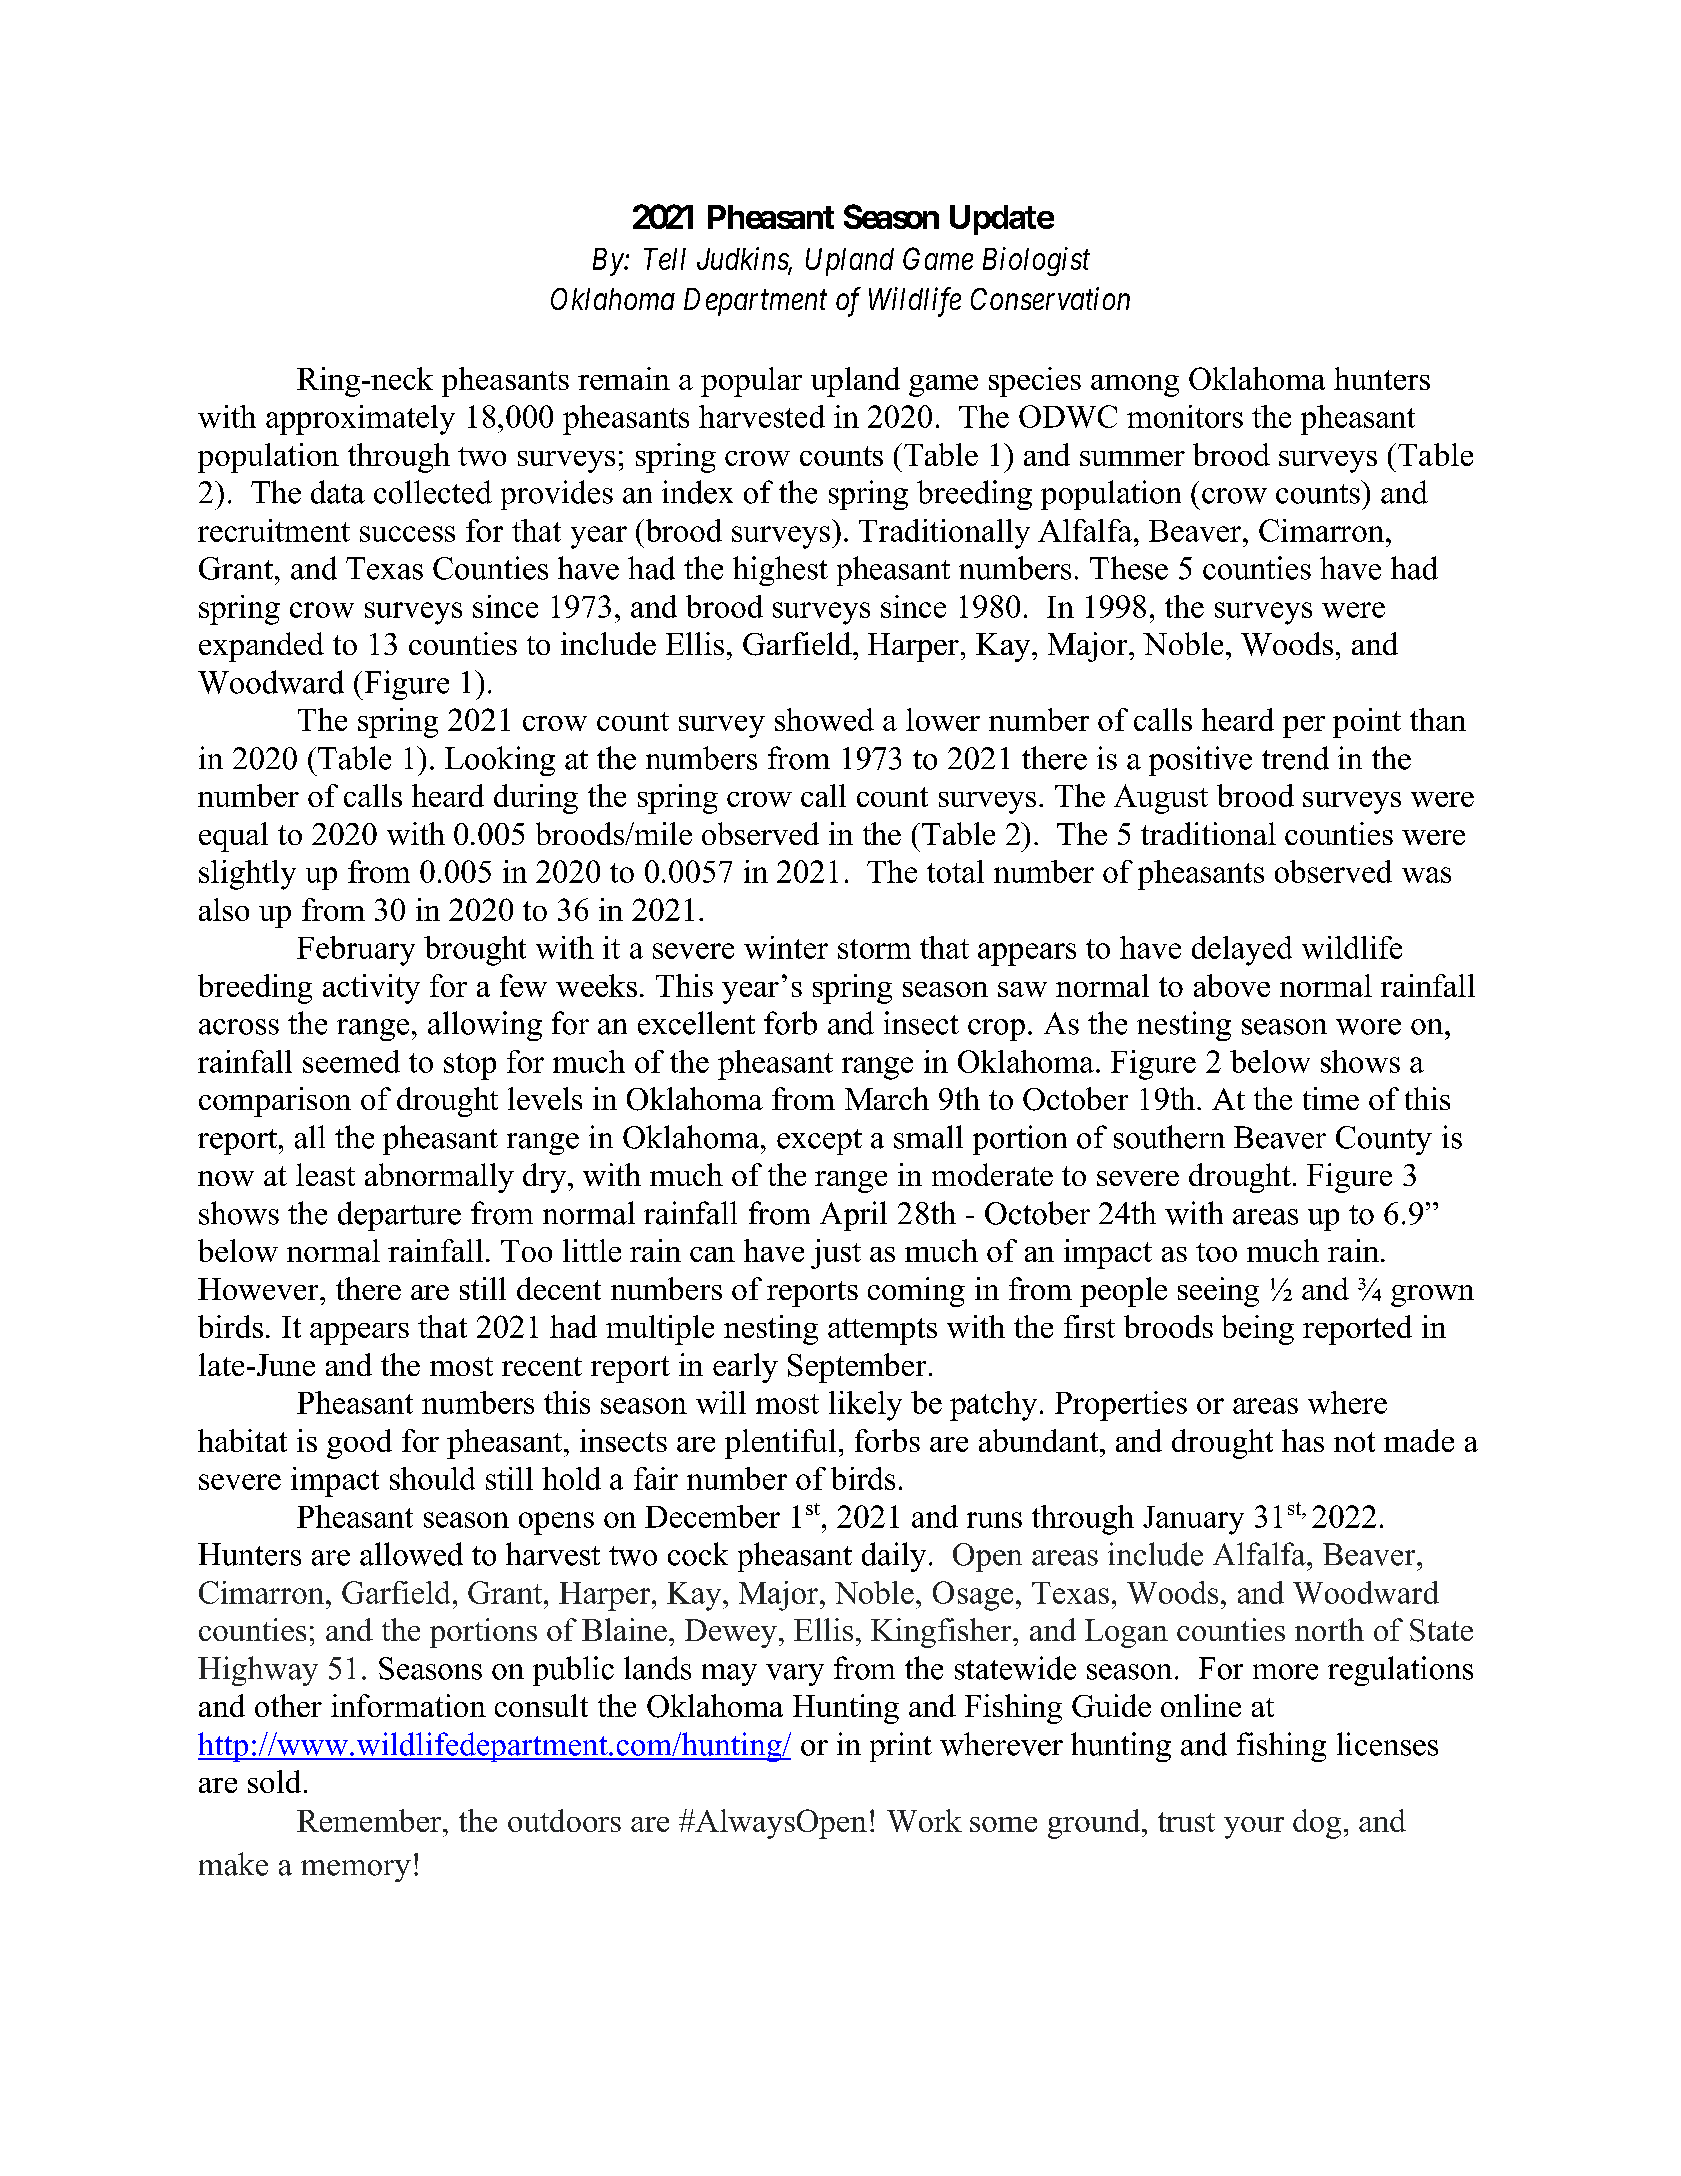 This screenshot has width=1681, height=2176. What do you see at coordinates (924, 1820) in the screenshot?
I see `Work` at bounding box center [924, 1820].
